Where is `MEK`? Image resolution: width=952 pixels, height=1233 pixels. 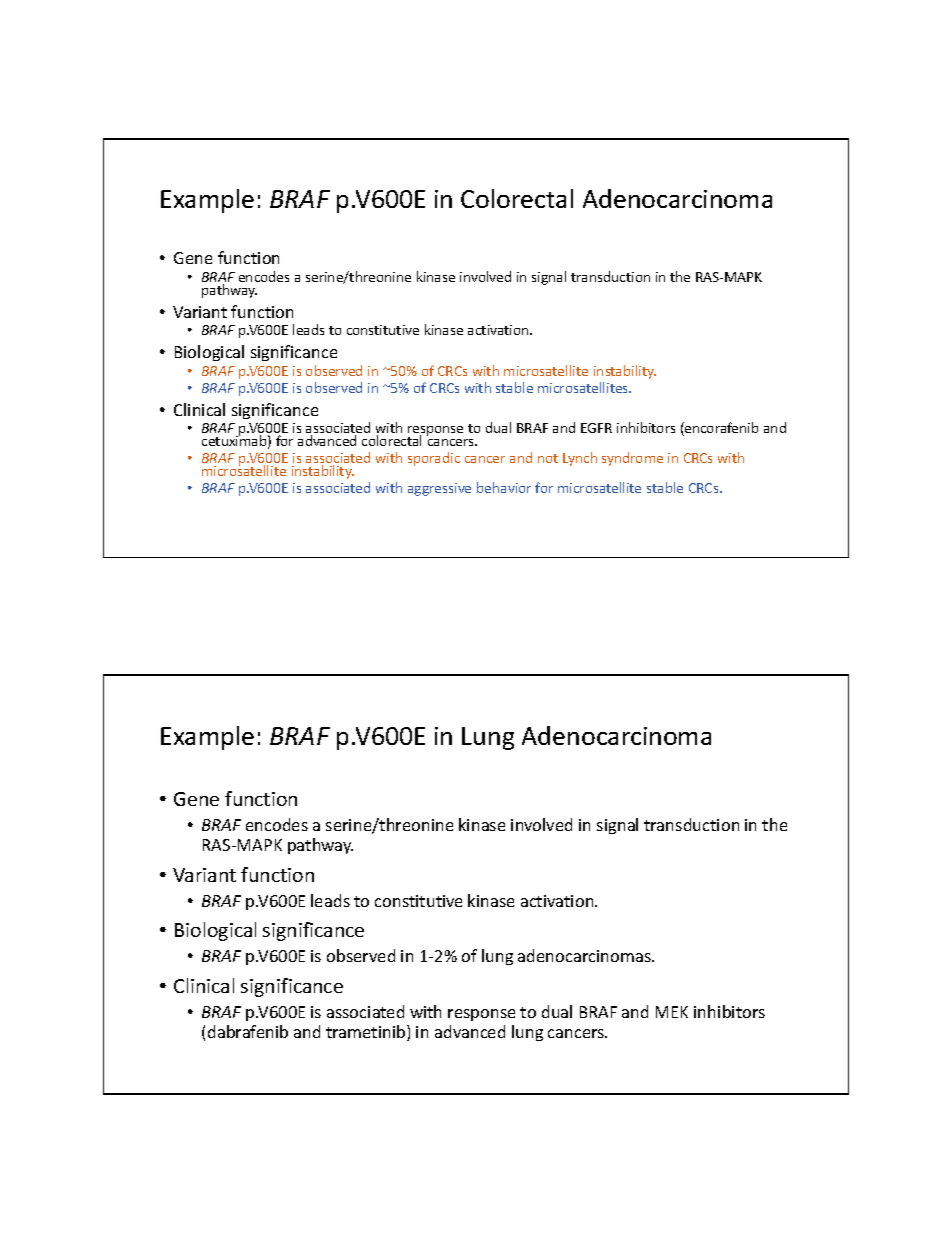 MEK is located at coordinates (672, 1012).
